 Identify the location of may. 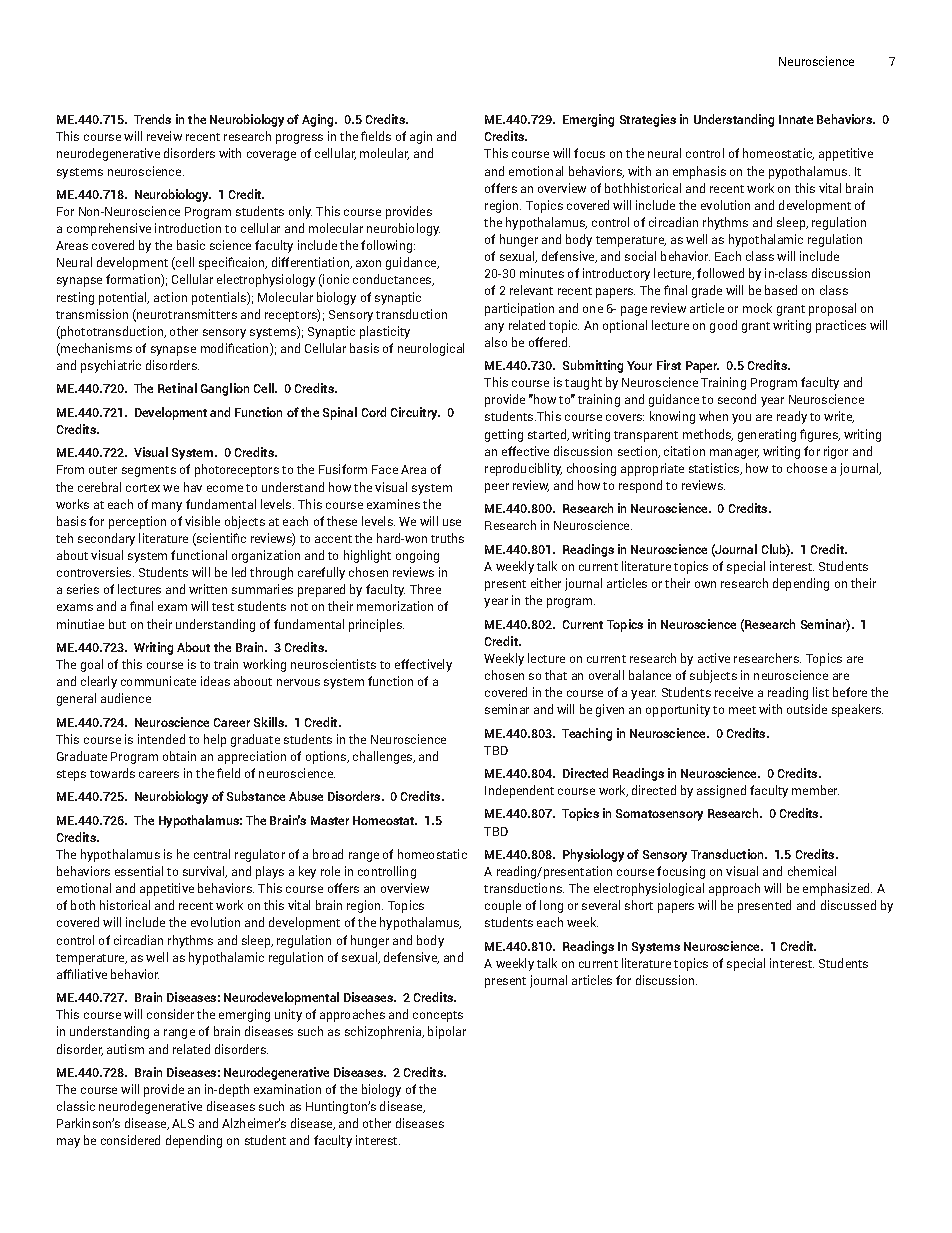
(68, 1143).
